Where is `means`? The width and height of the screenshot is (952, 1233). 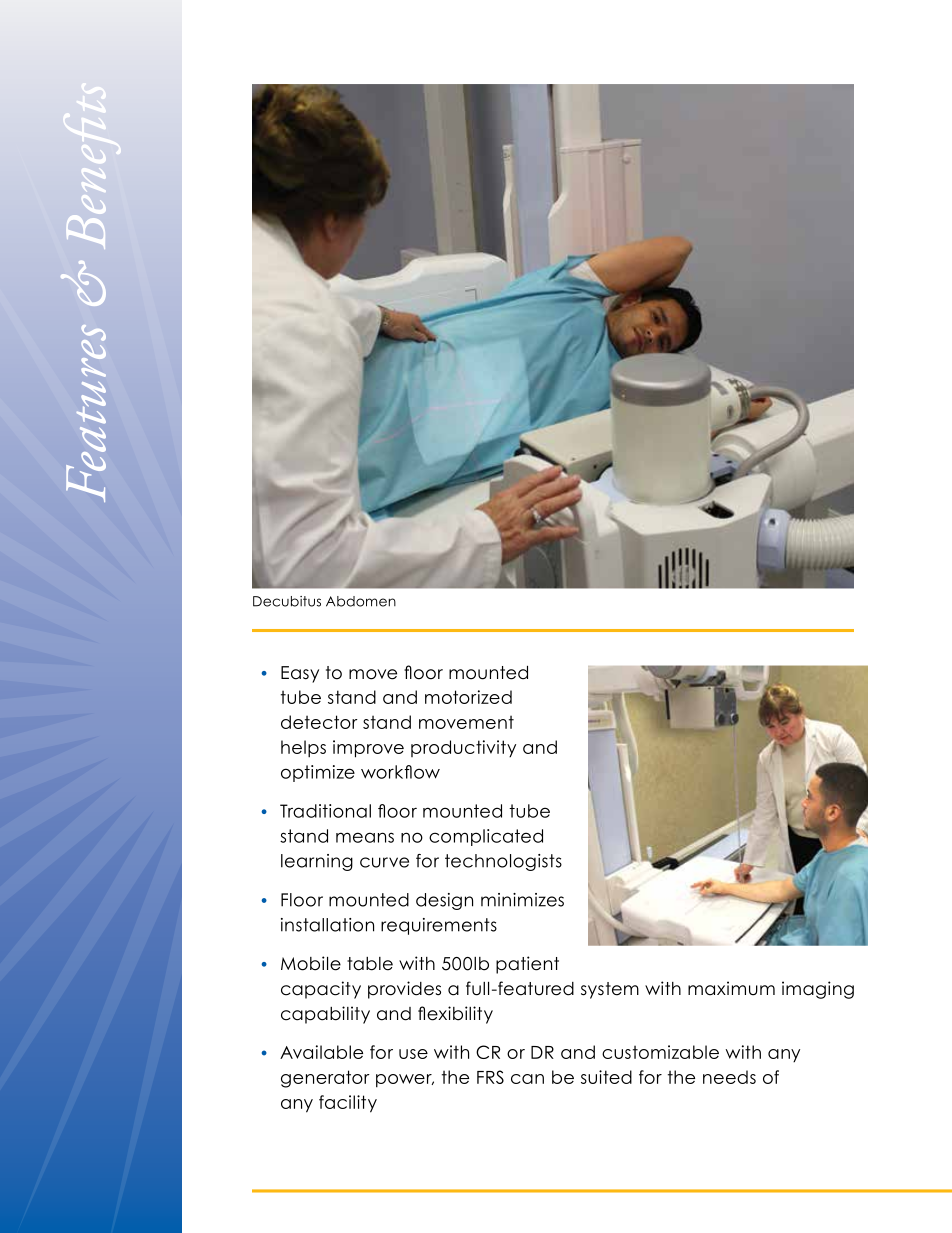
means is located at coordinates (365, 837).
